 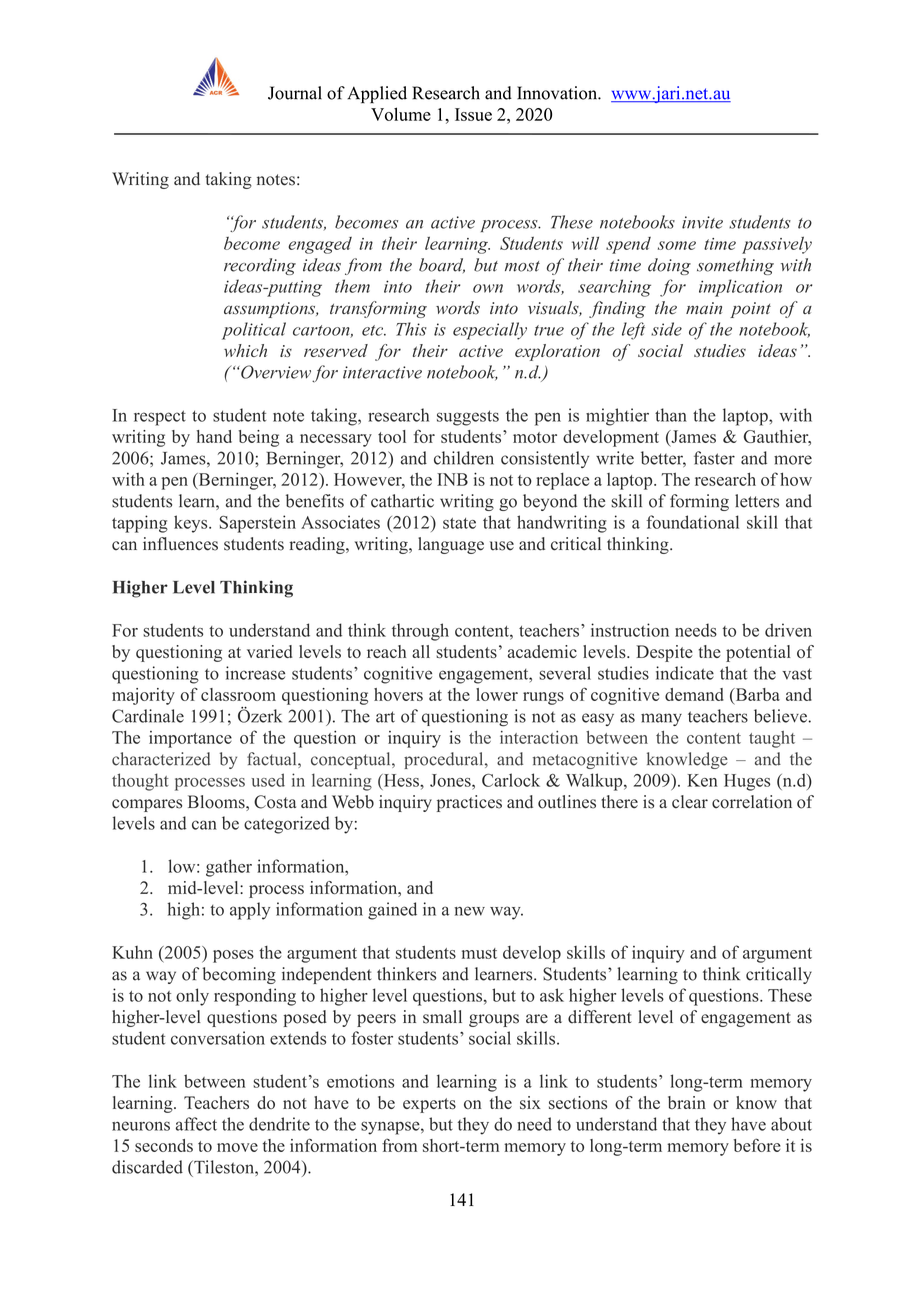 What do you see at coordinates (459, 523) in the document?
I see `state` at bounding box center [459, 523].
